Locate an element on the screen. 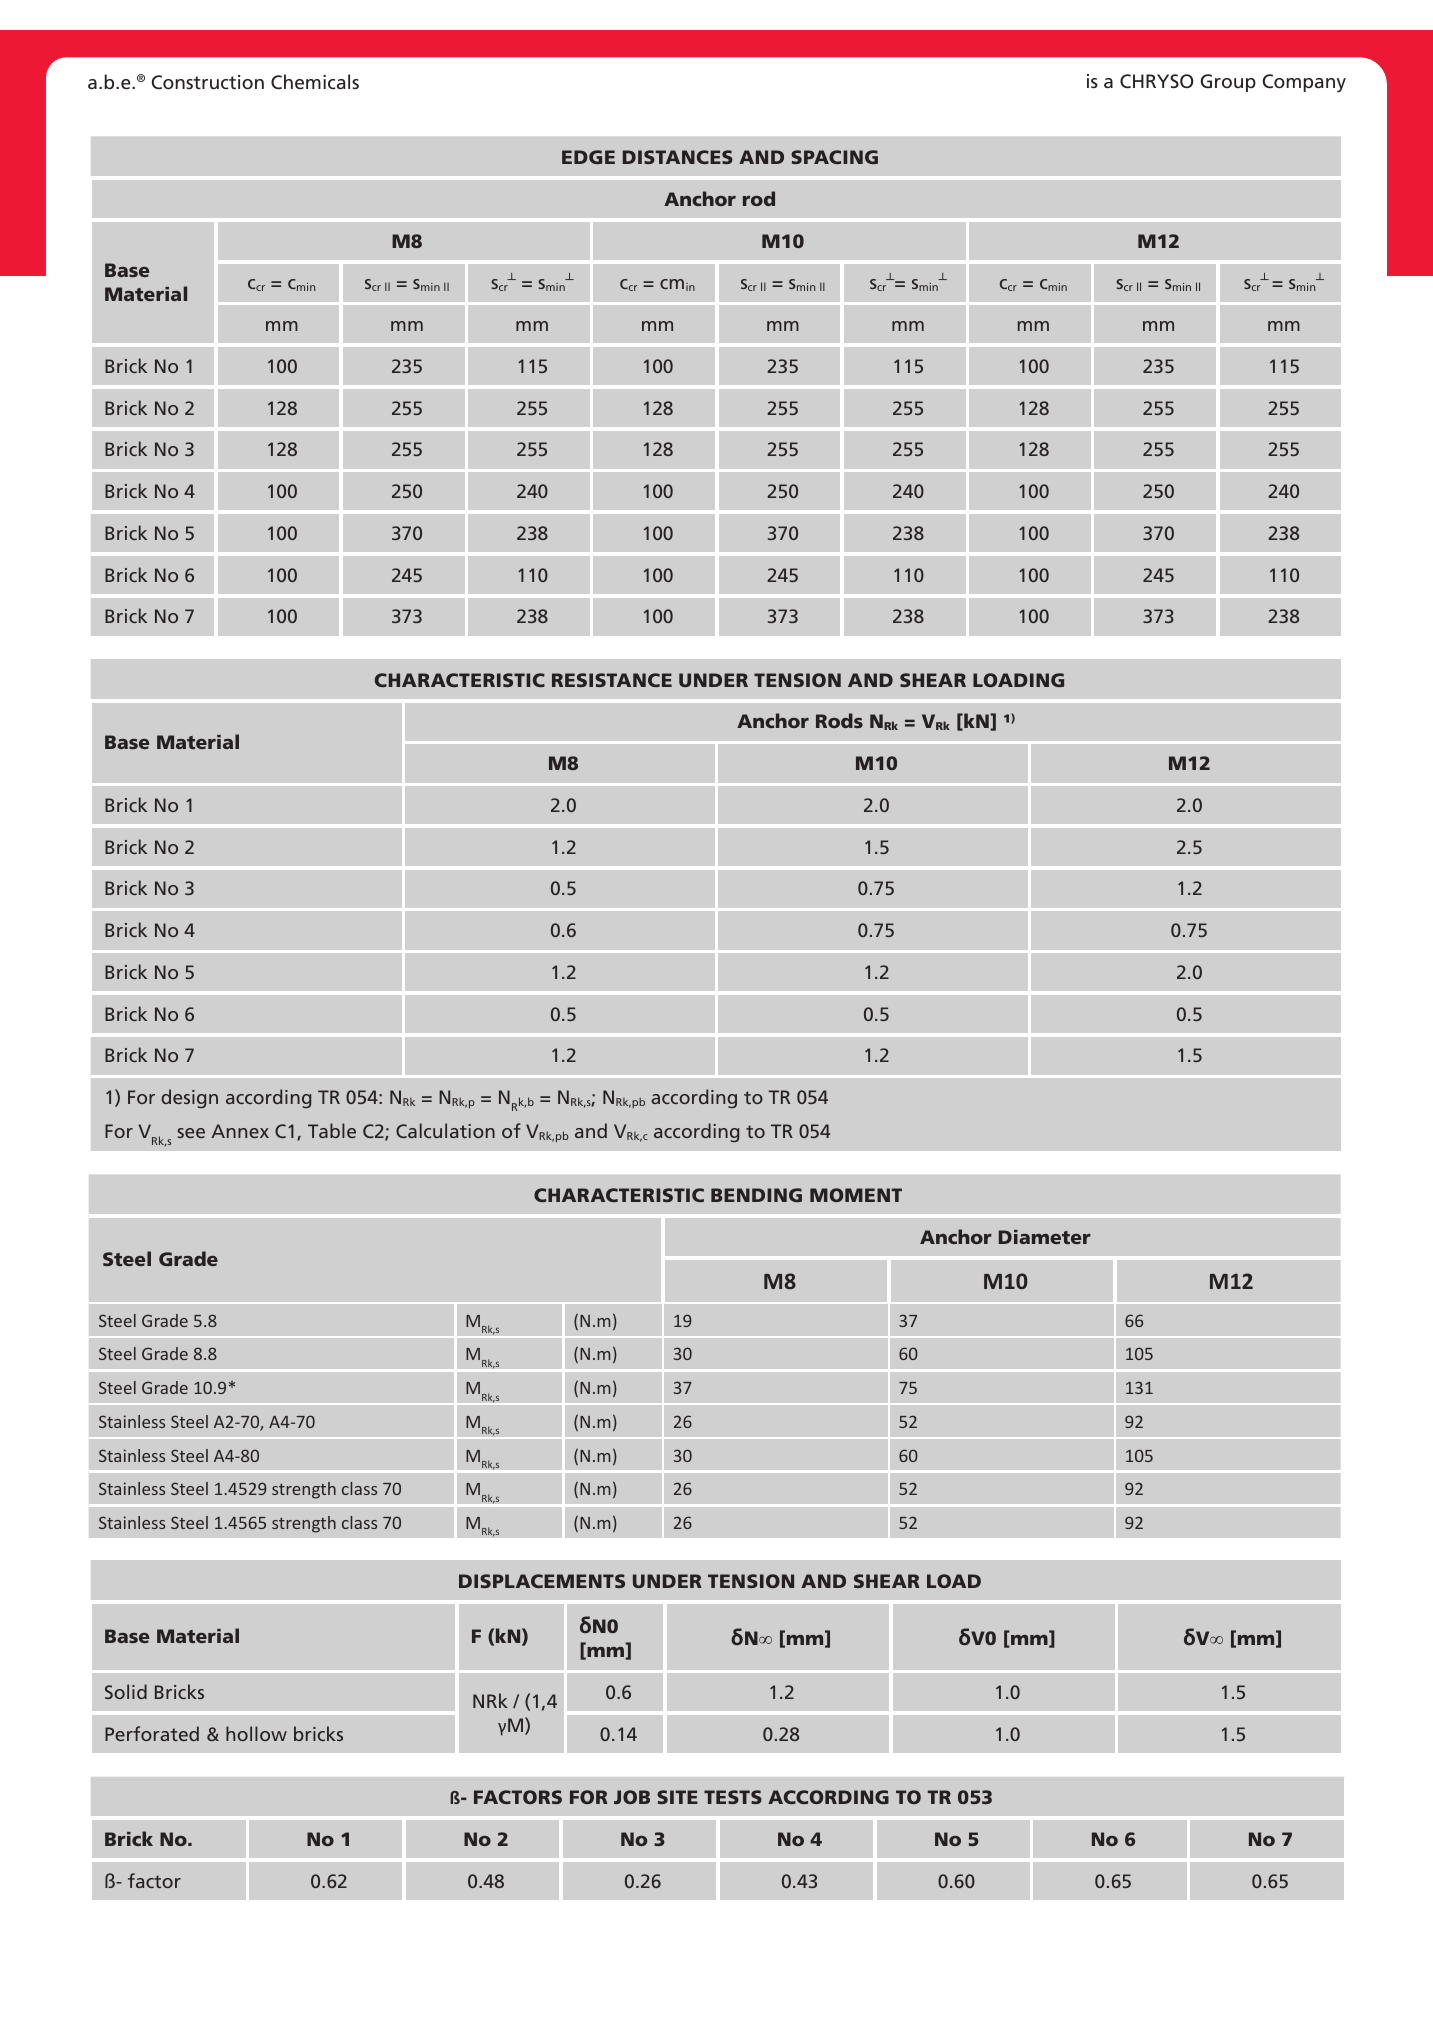  Chemicals is located at coordinates (315, 82).
